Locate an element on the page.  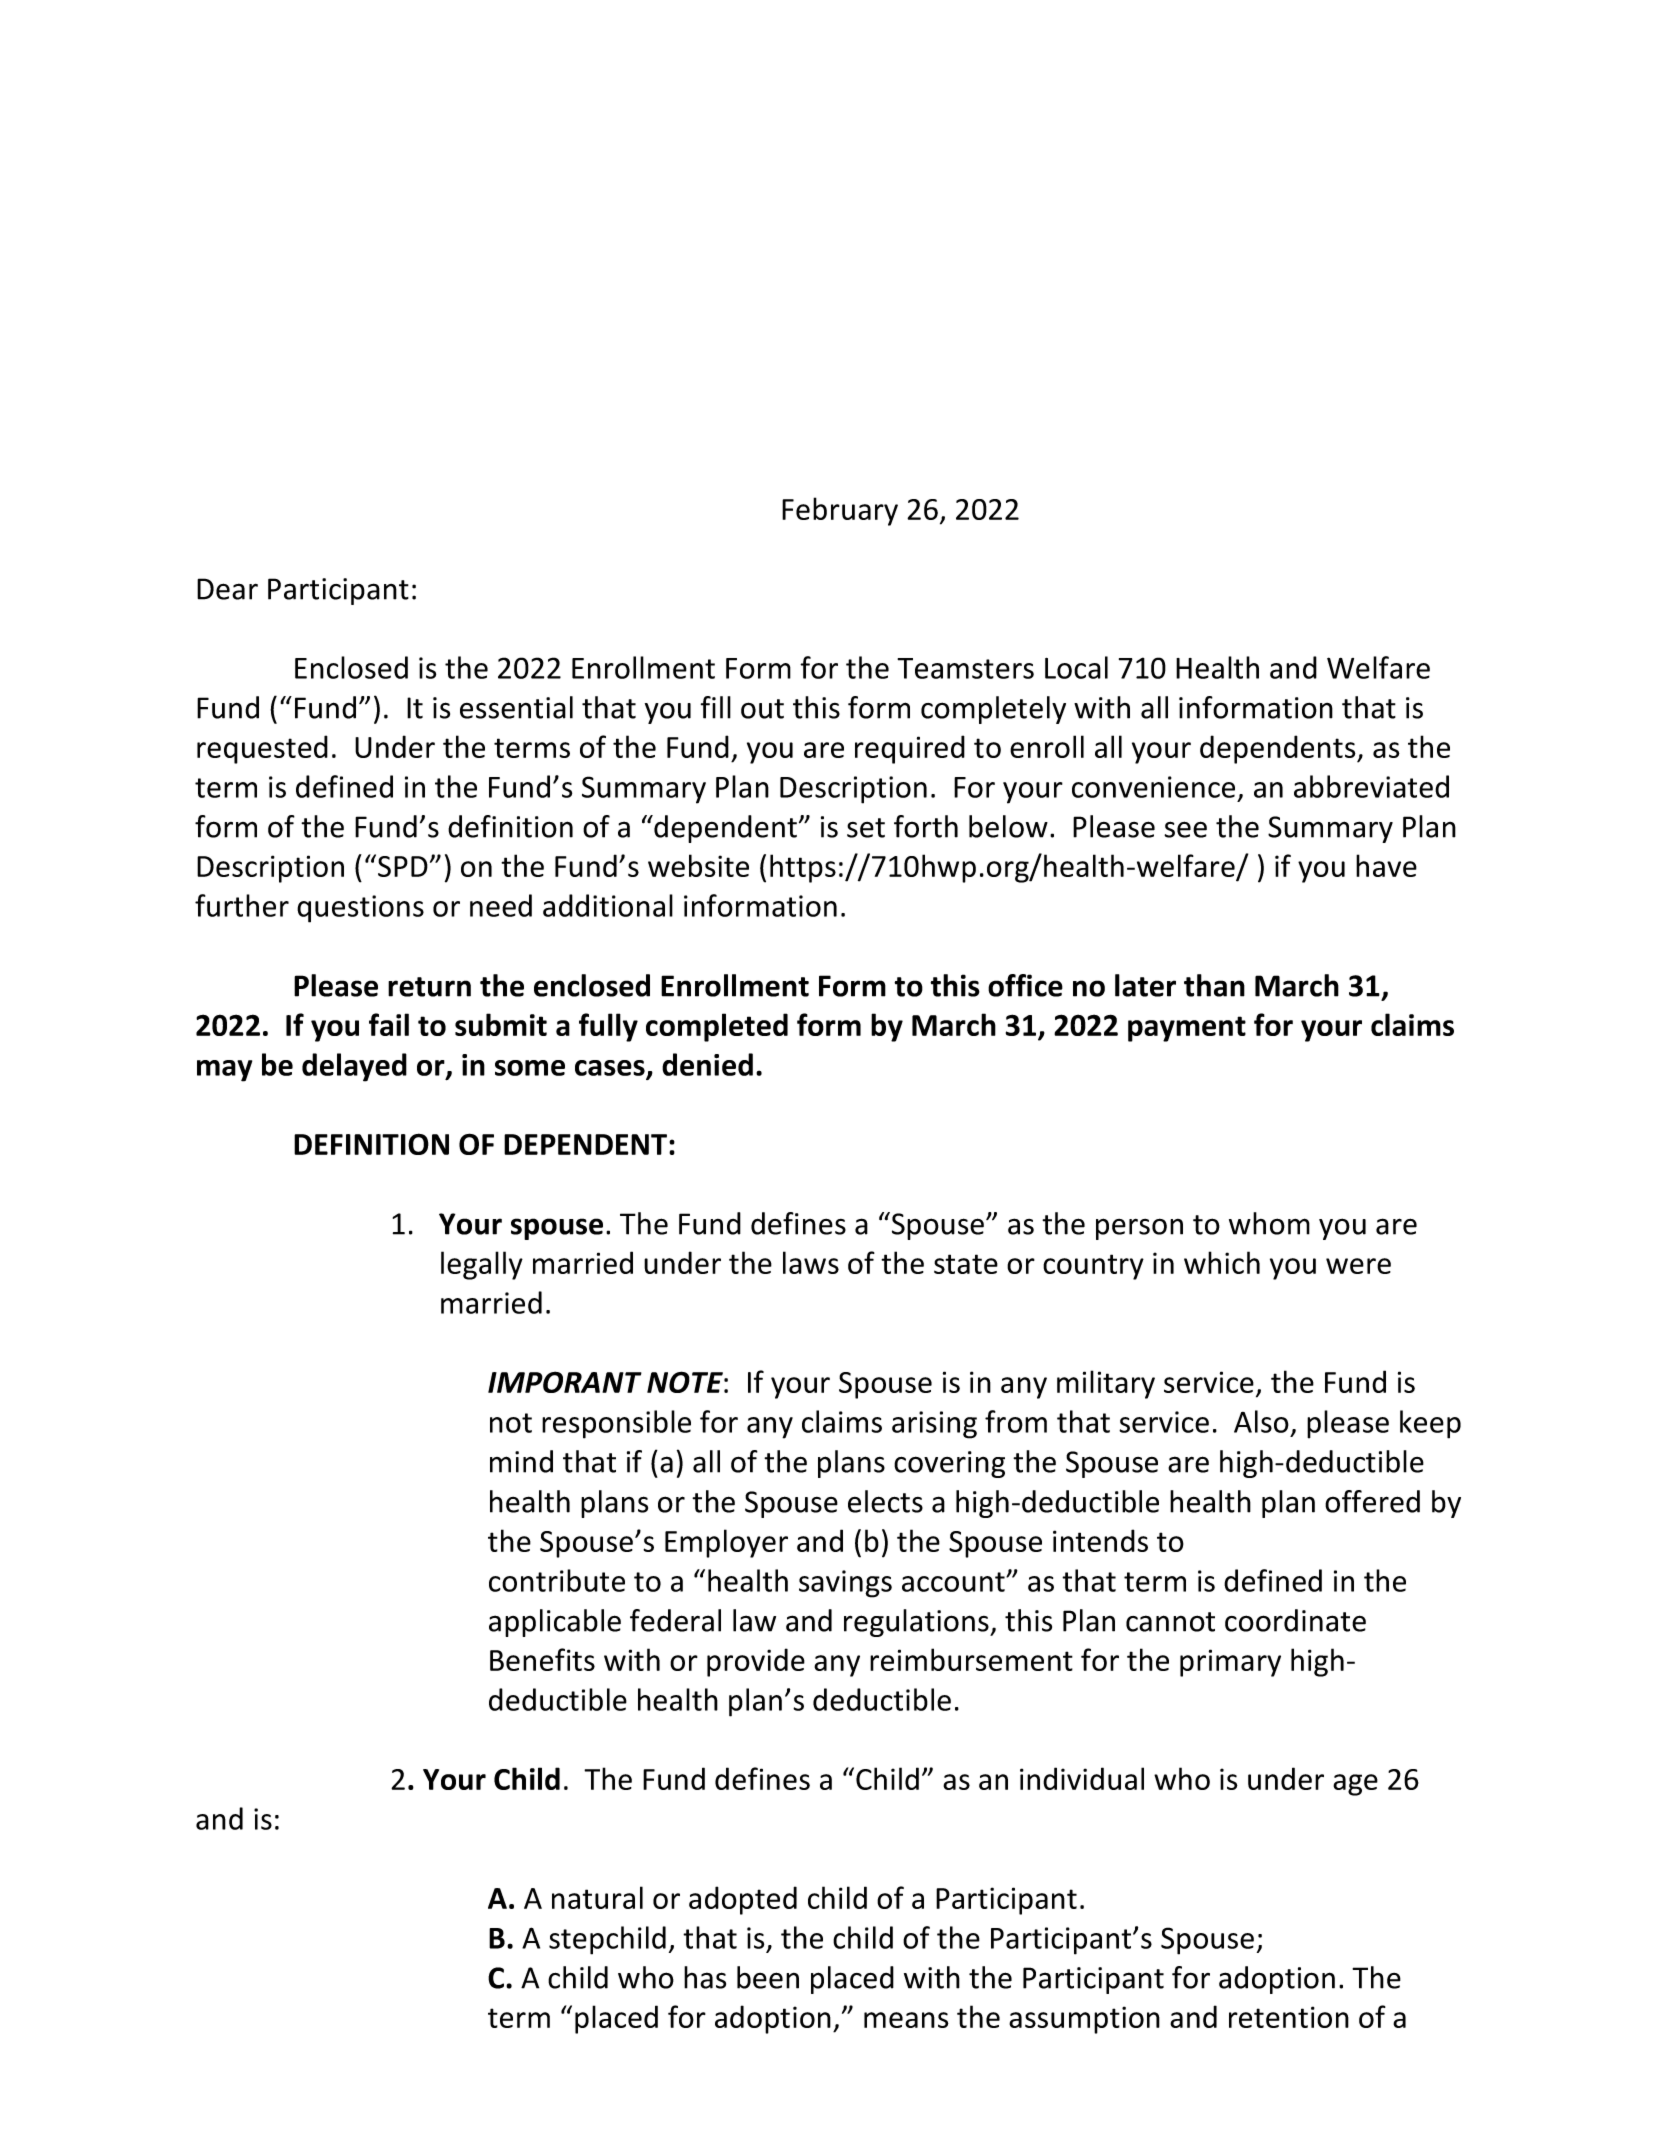
been is located at coordinates (768, 1977).
